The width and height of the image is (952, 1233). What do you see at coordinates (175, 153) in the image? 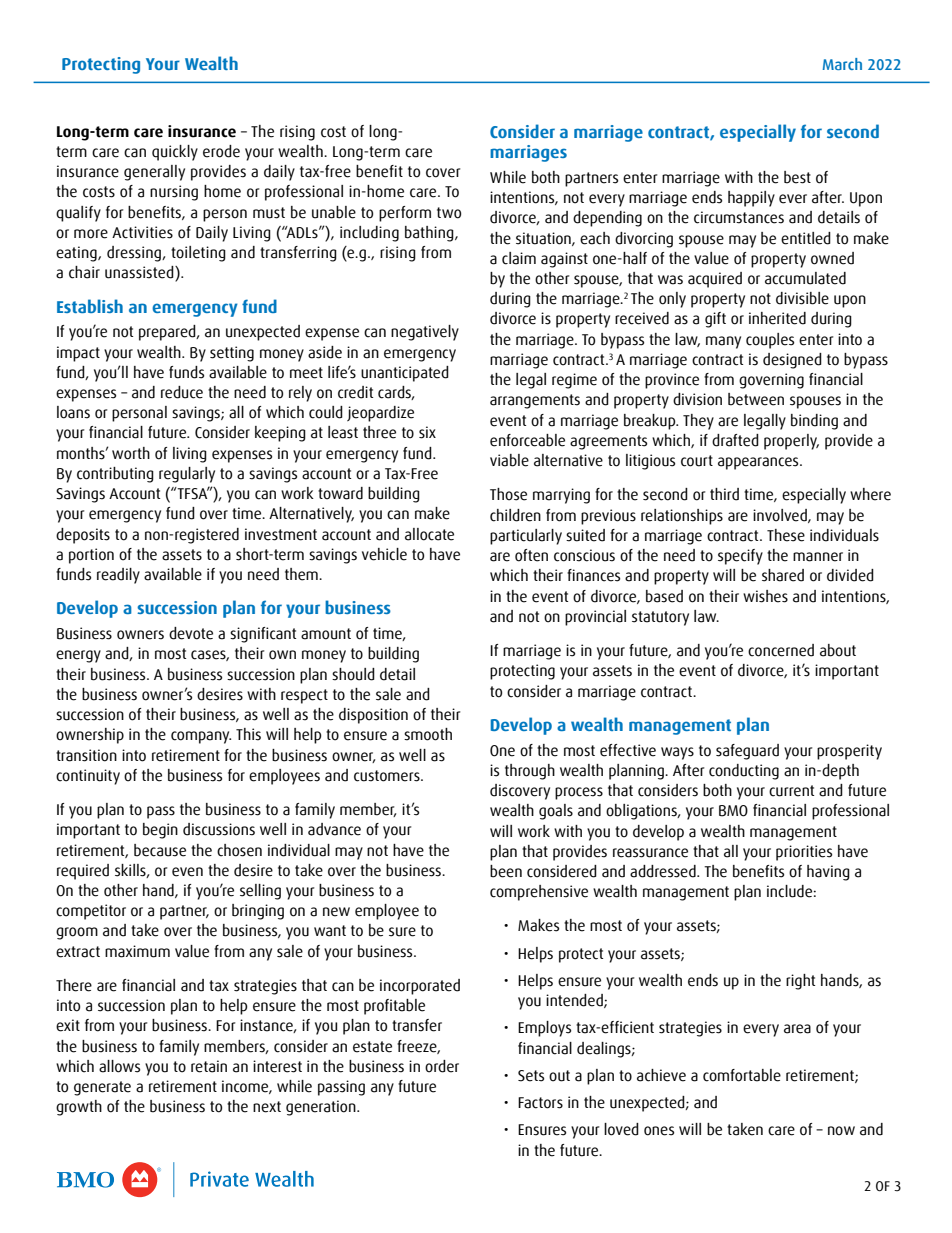
I see `quickly` at bounding box center [175, 153].
